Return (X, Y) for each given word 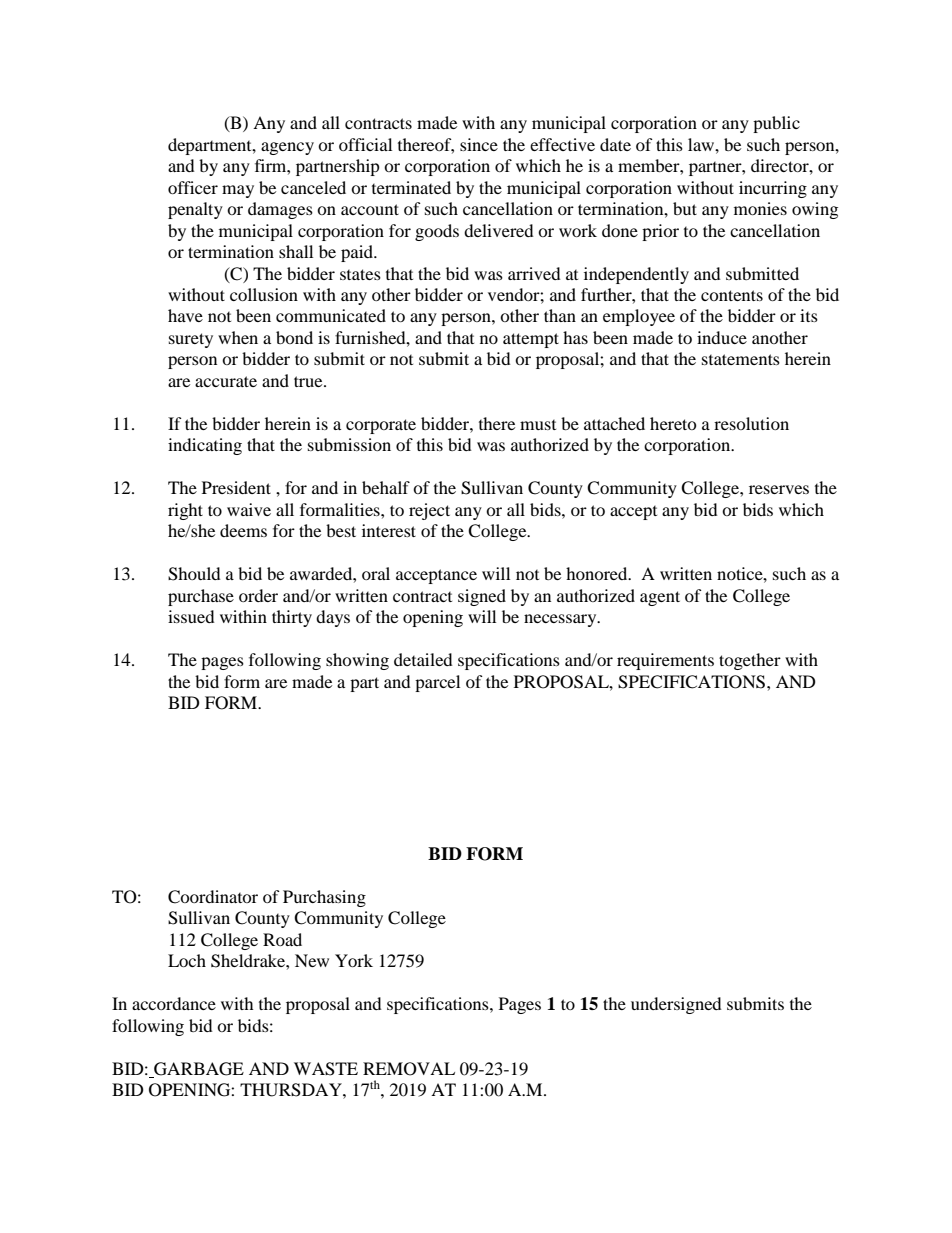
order (258, 595)
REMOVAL (409, 1069)
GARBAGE (199, 1069)
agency (287, 148)
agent (660, 598)
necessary (561, 620)
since (479, 144)
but (685, 208)
